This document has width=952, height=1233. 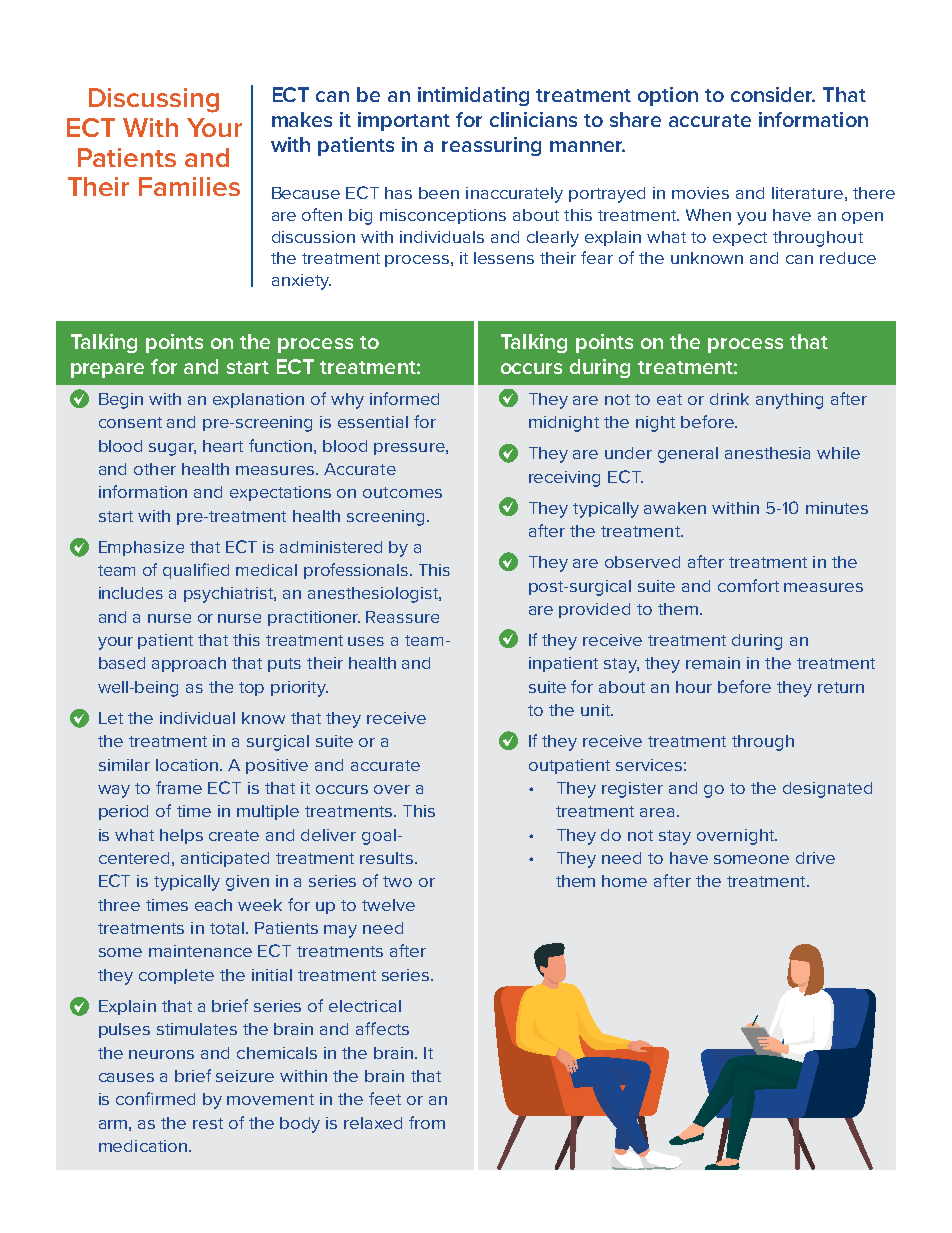 I want to click on frame, so click(x=179, y=787).
